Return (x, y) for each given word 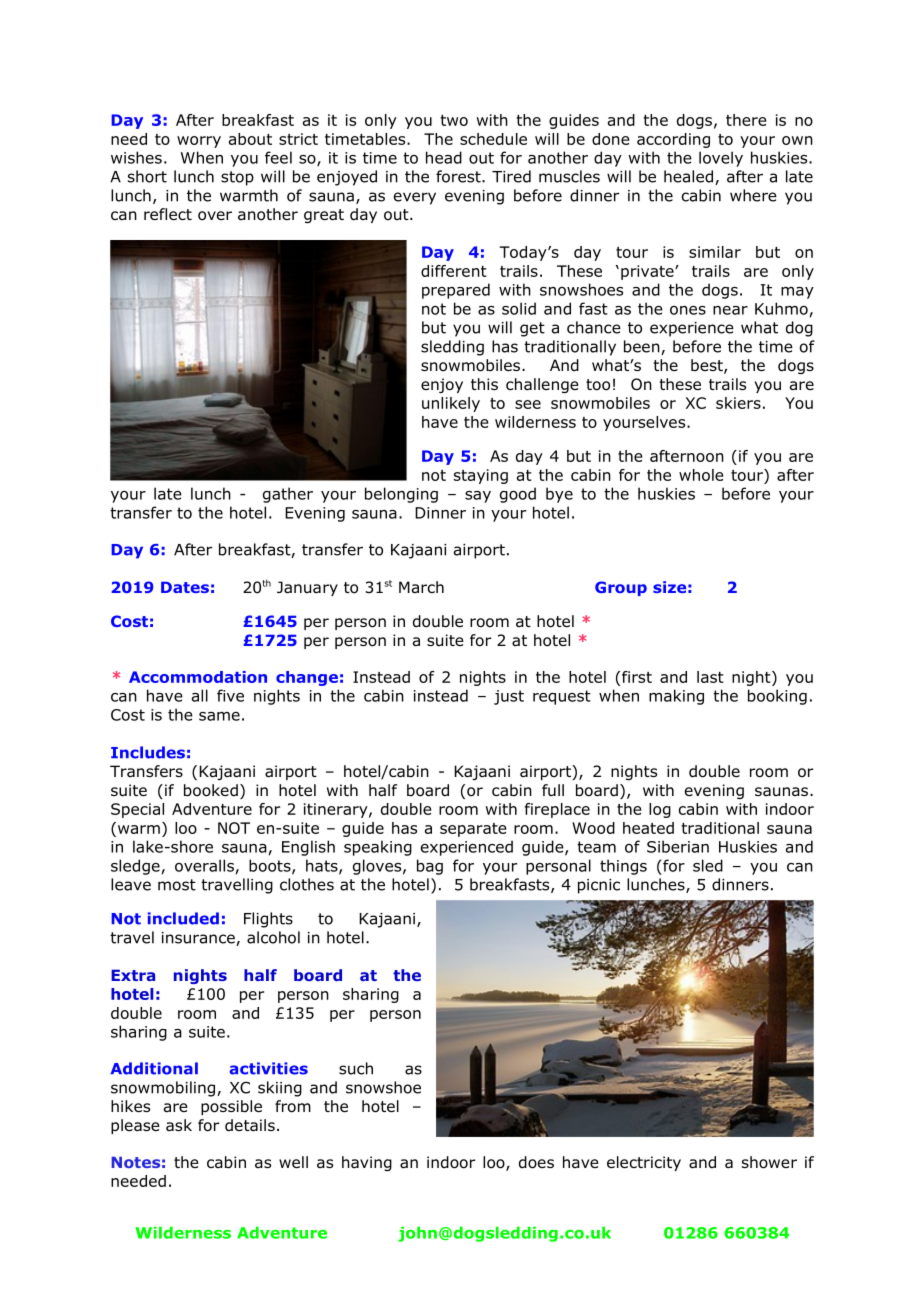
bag (430, 867)
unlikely (451, 404)
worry (199, 142)
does (536, 1162)
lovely (721, 159)
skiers (738, 403)
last (710, 677)
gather (288, 495)
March (421, 587)
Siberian (678, 846)
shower (769, 1162)
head (444, 157)
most (177, 885)
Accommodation (198, 677)
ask (179, 1125)
